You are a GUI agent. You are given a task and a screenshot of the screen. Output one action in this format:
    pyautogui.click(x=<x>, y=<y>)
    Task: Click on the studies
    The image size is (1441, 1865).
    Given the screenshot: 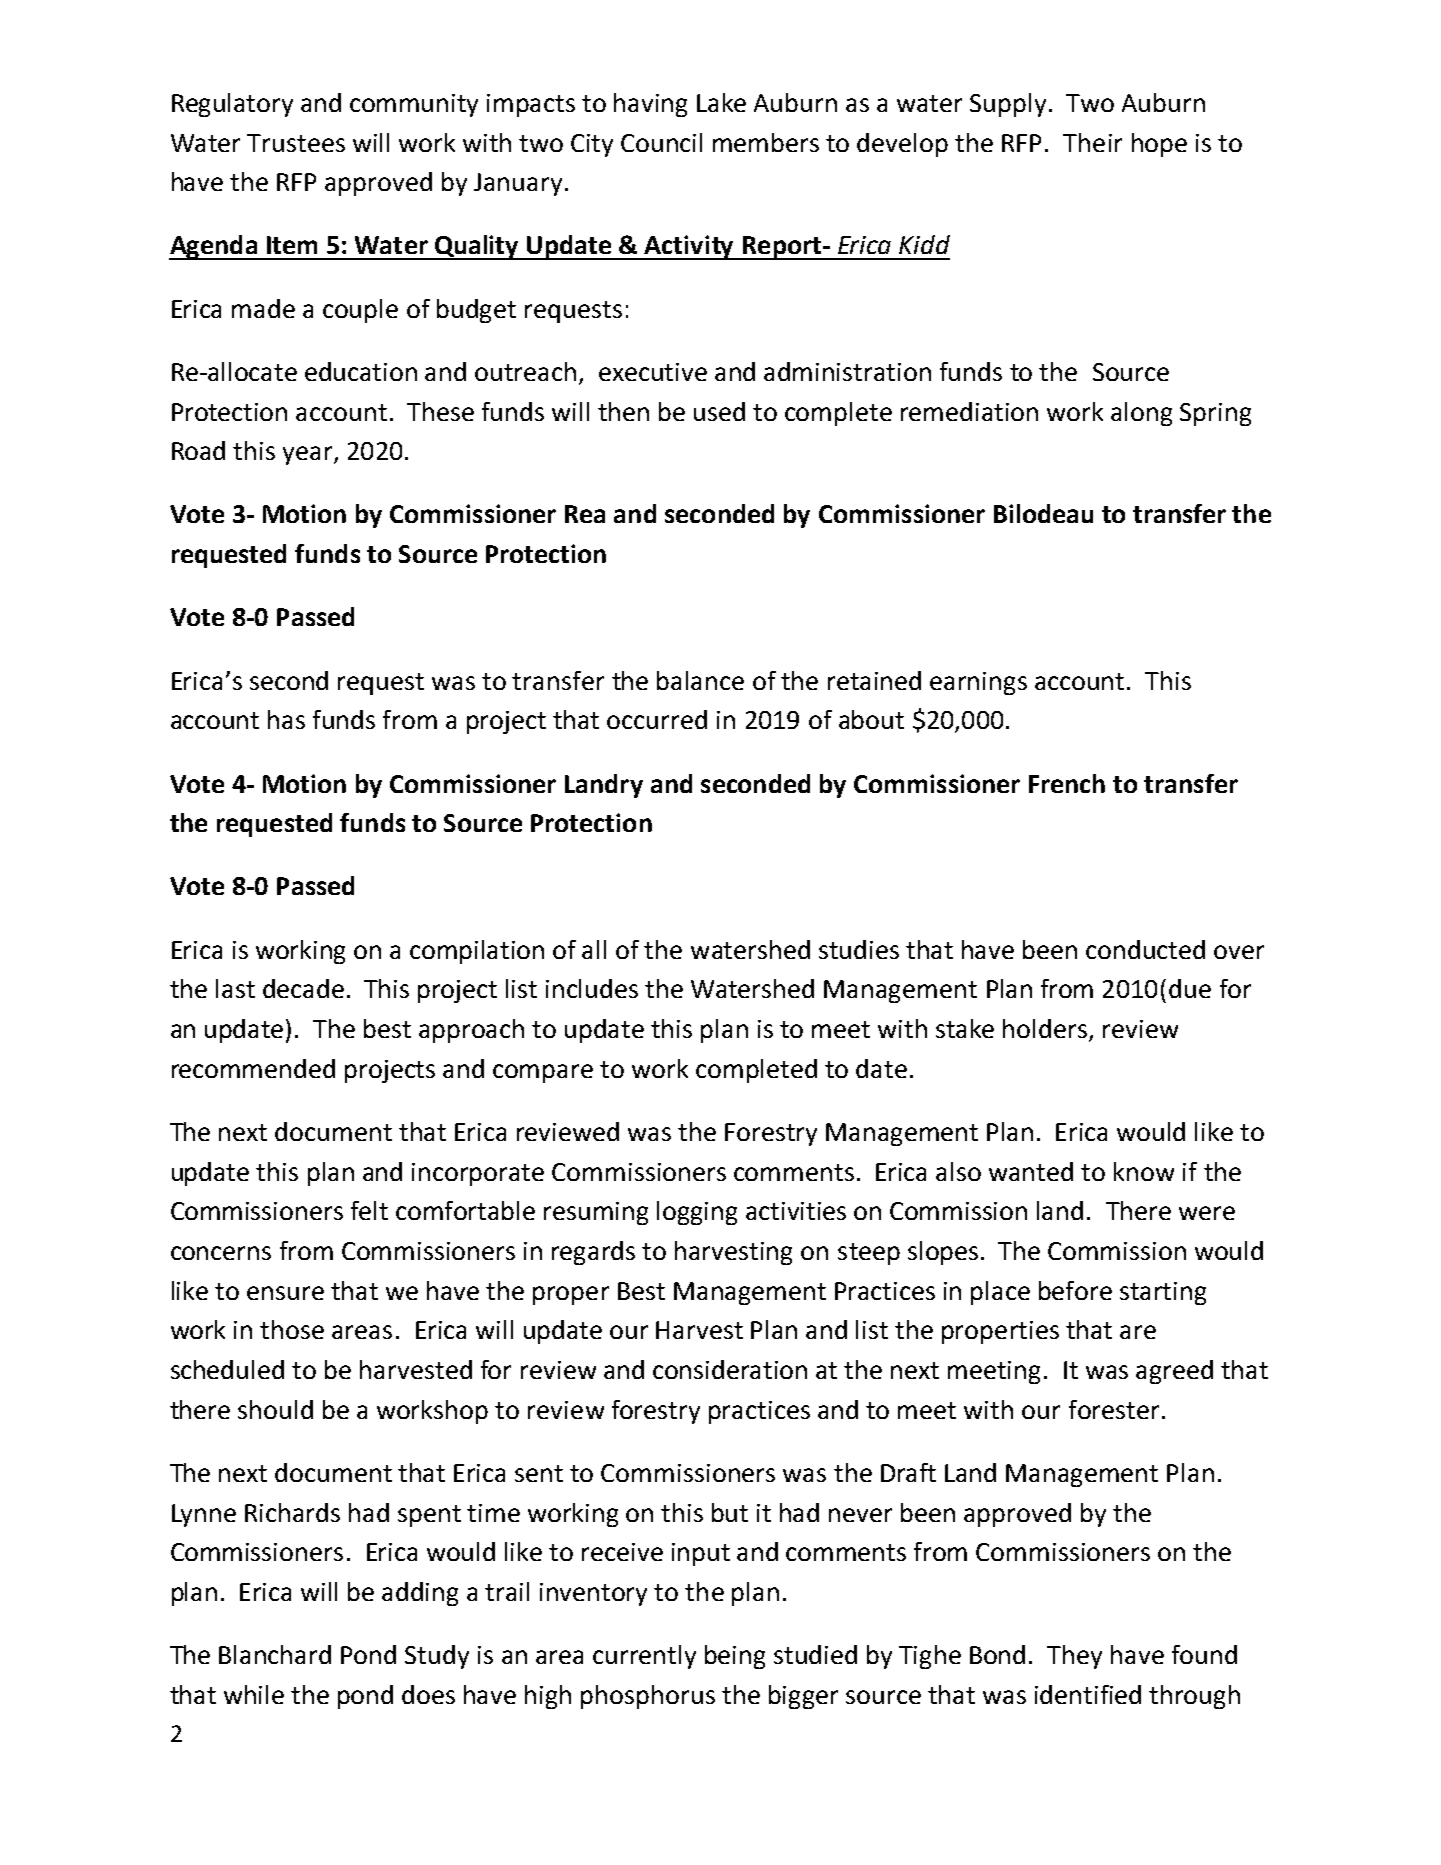 What is the action you would take?
    pyautogui.click(x=859, y=949)
